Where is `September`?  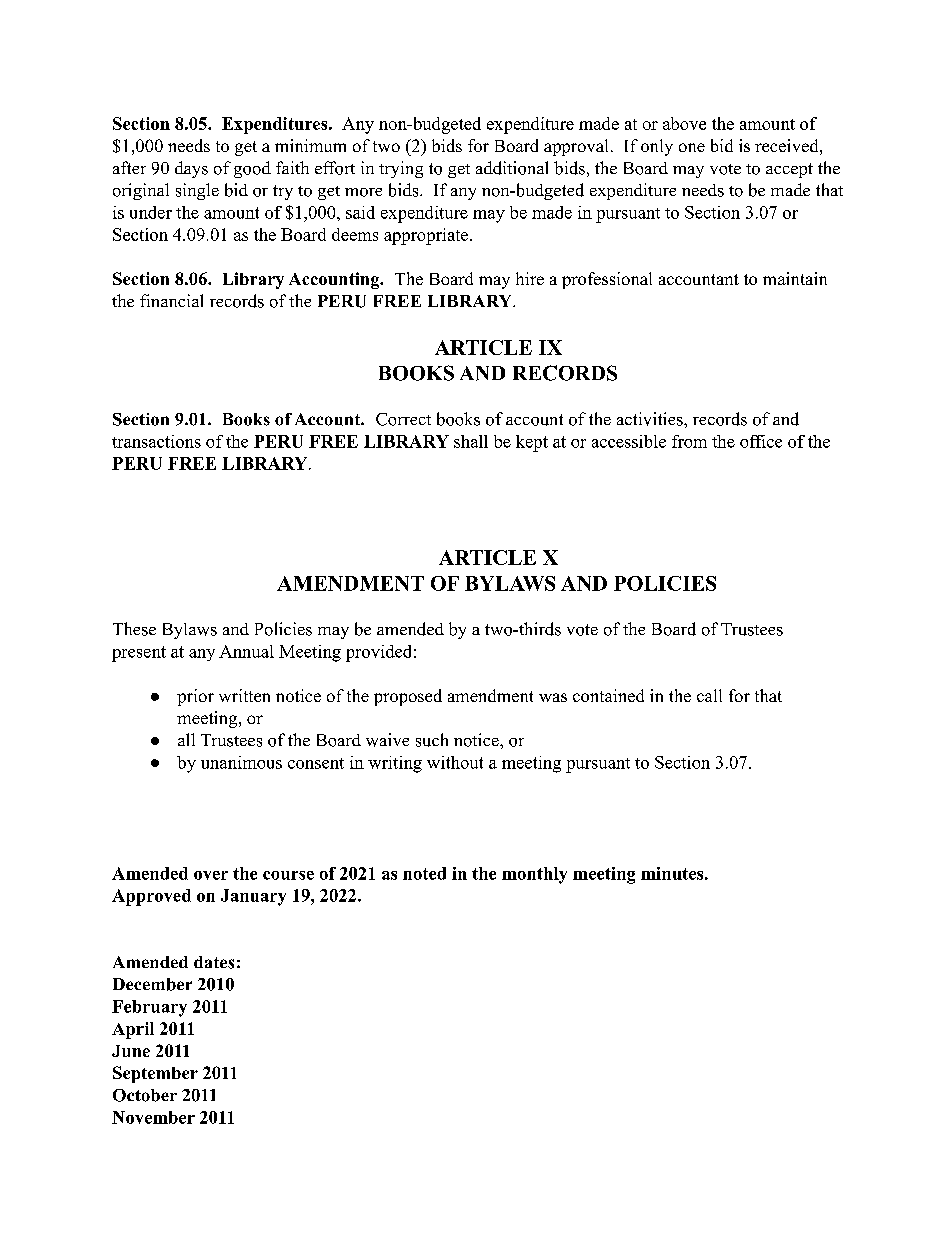 September is located at coordinates (155, 1074).
